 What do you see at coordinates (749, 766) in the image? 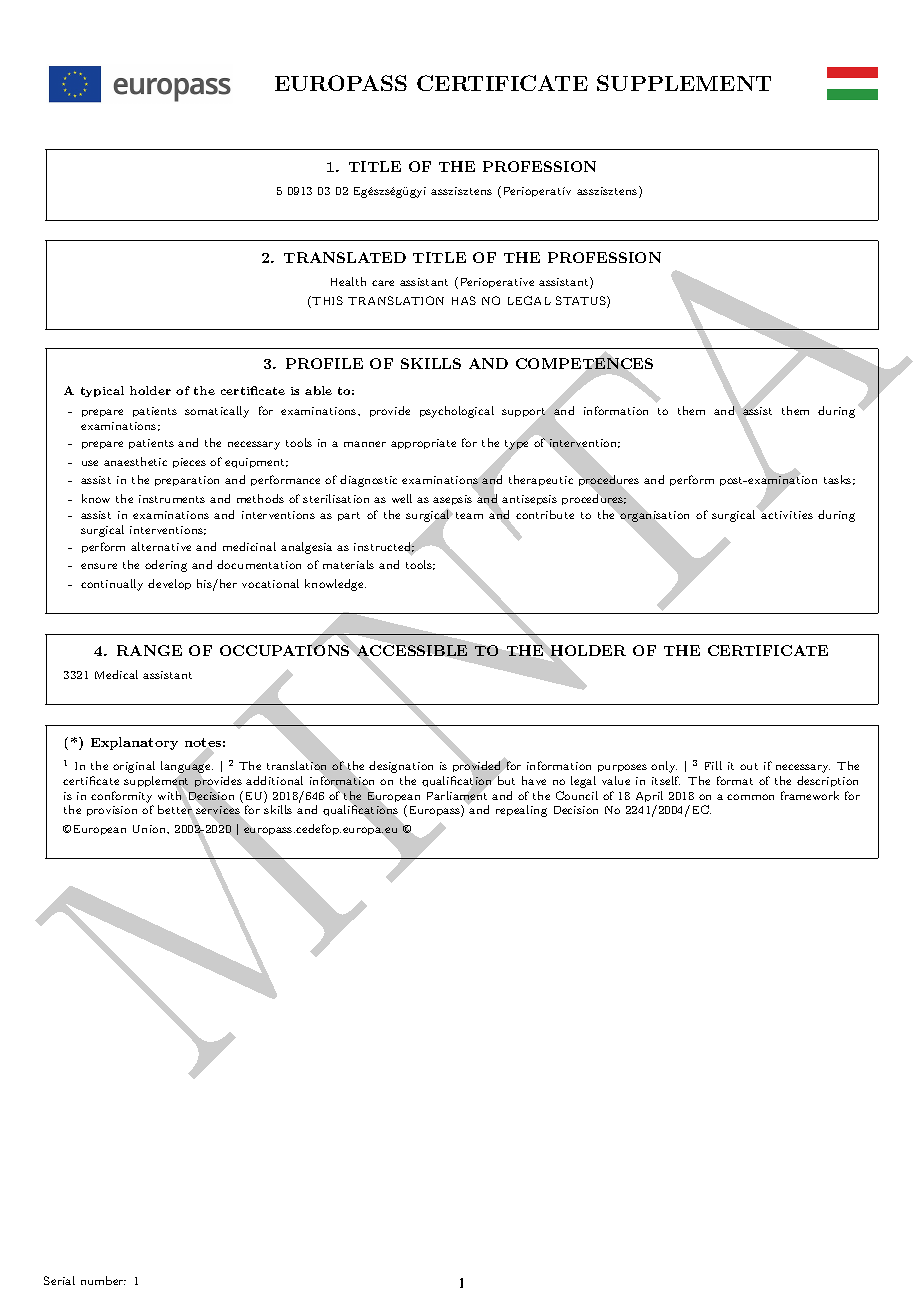
I see `out` at bounding box center [749, 766].
